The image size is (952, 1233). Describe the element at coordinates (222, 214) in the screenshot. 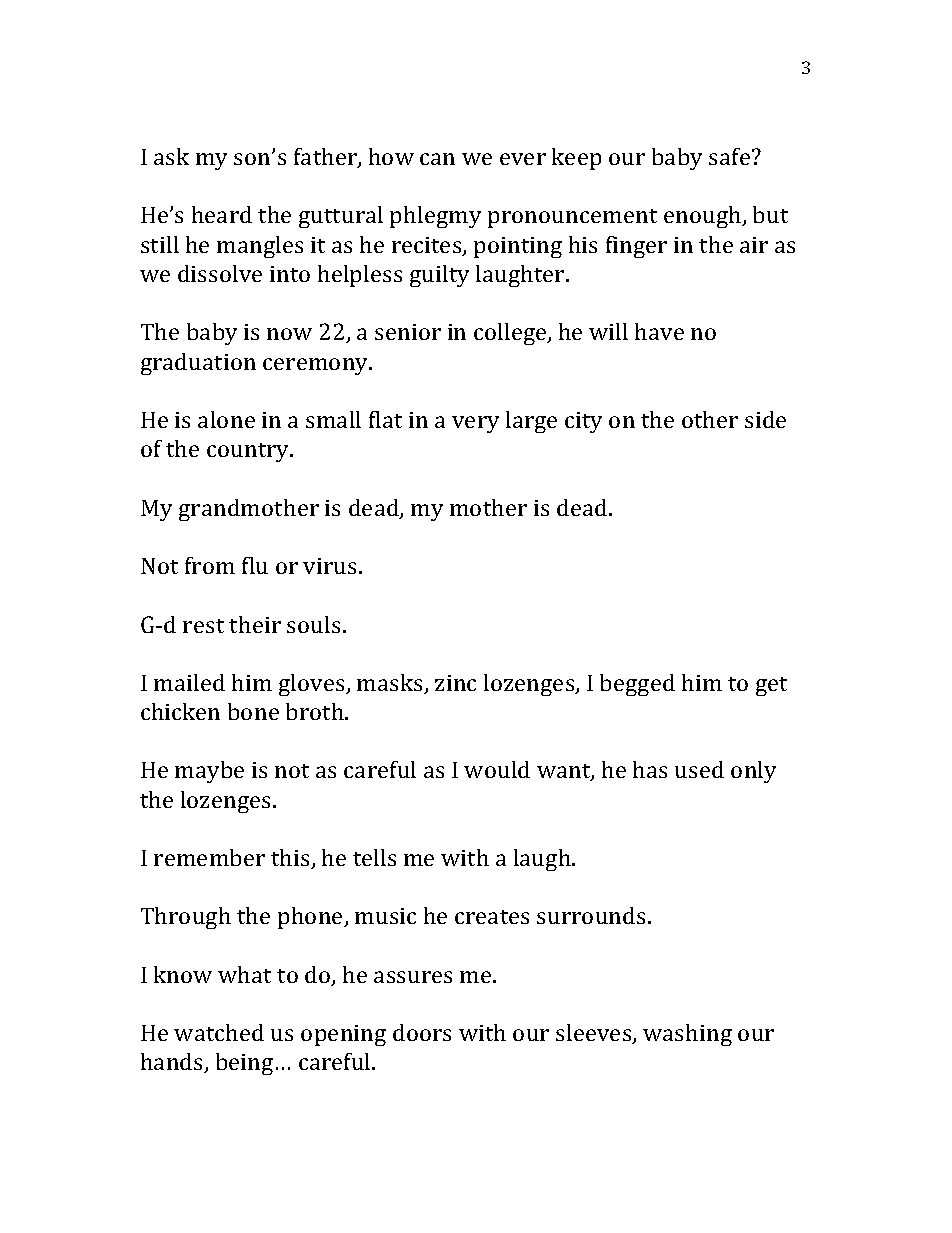

I see `heard` at that location.
